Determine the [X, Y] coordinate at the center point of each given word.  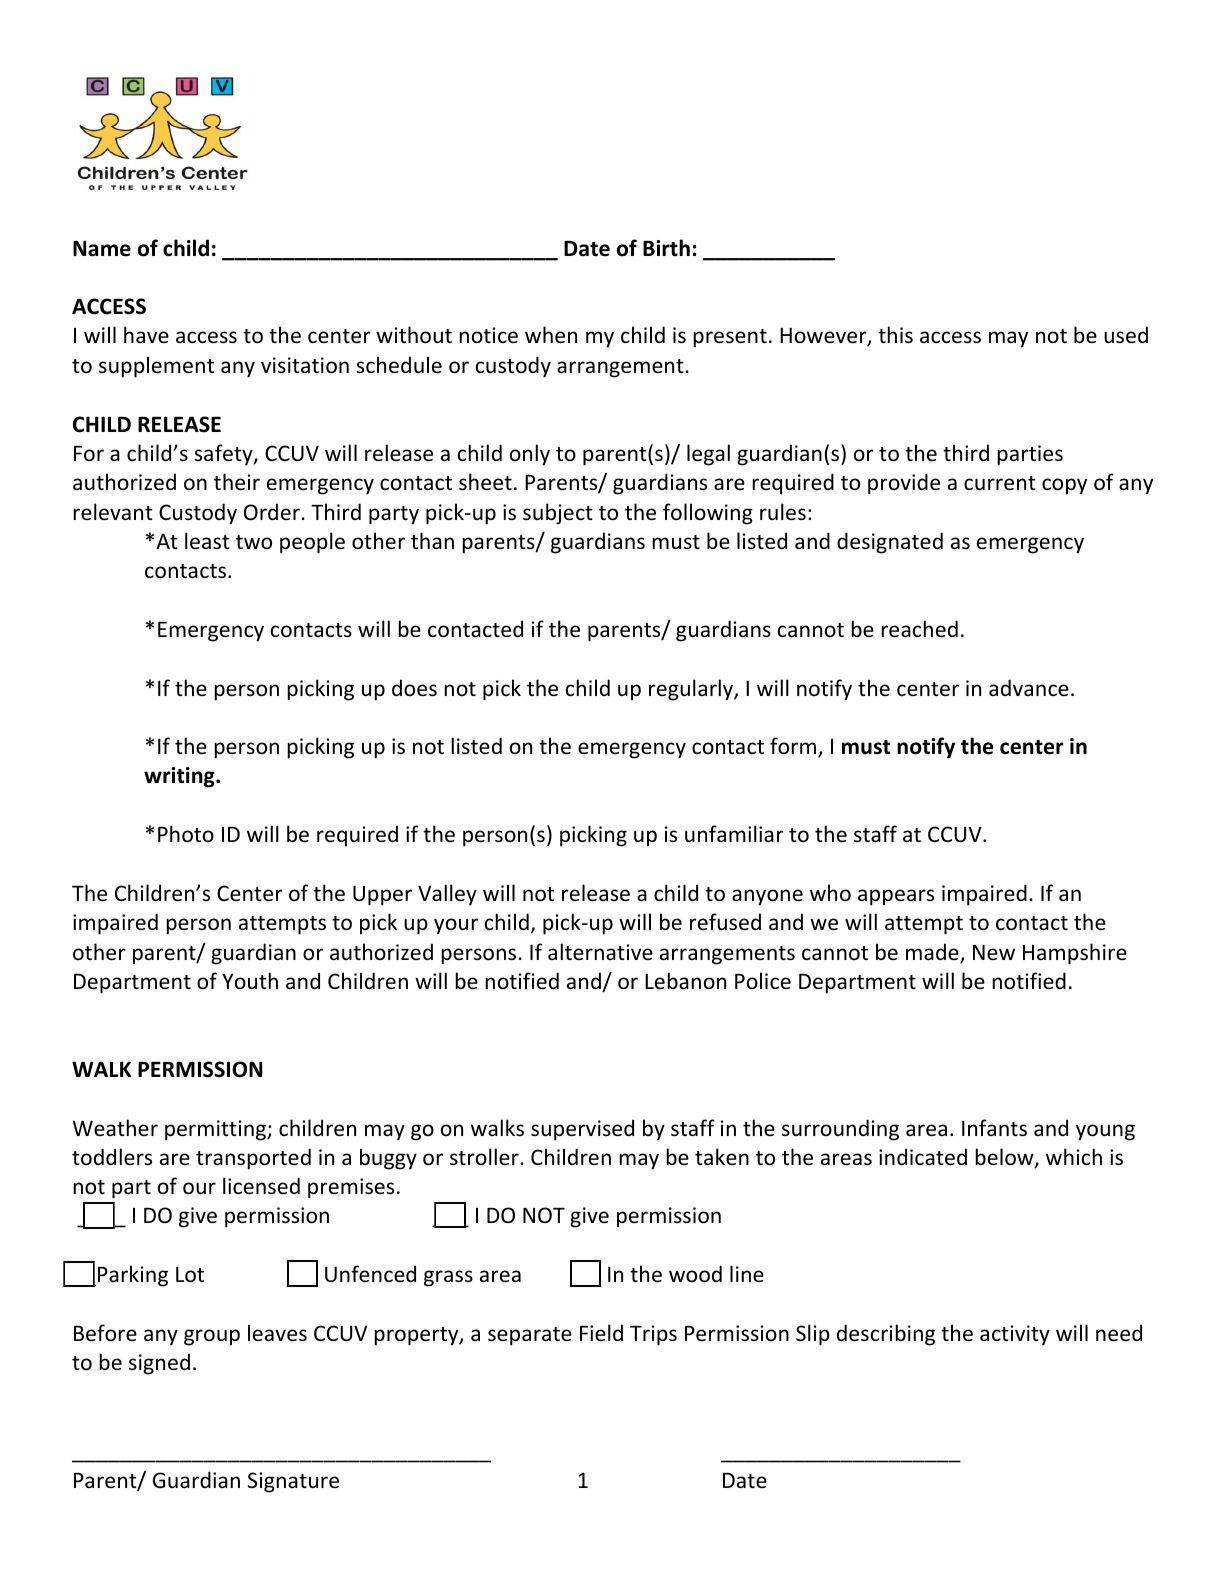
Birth [666, 248]
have [146, 334]
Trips [653, 1335]
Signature [293, 1482]
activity [1015, 1335]
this [895, 335]
